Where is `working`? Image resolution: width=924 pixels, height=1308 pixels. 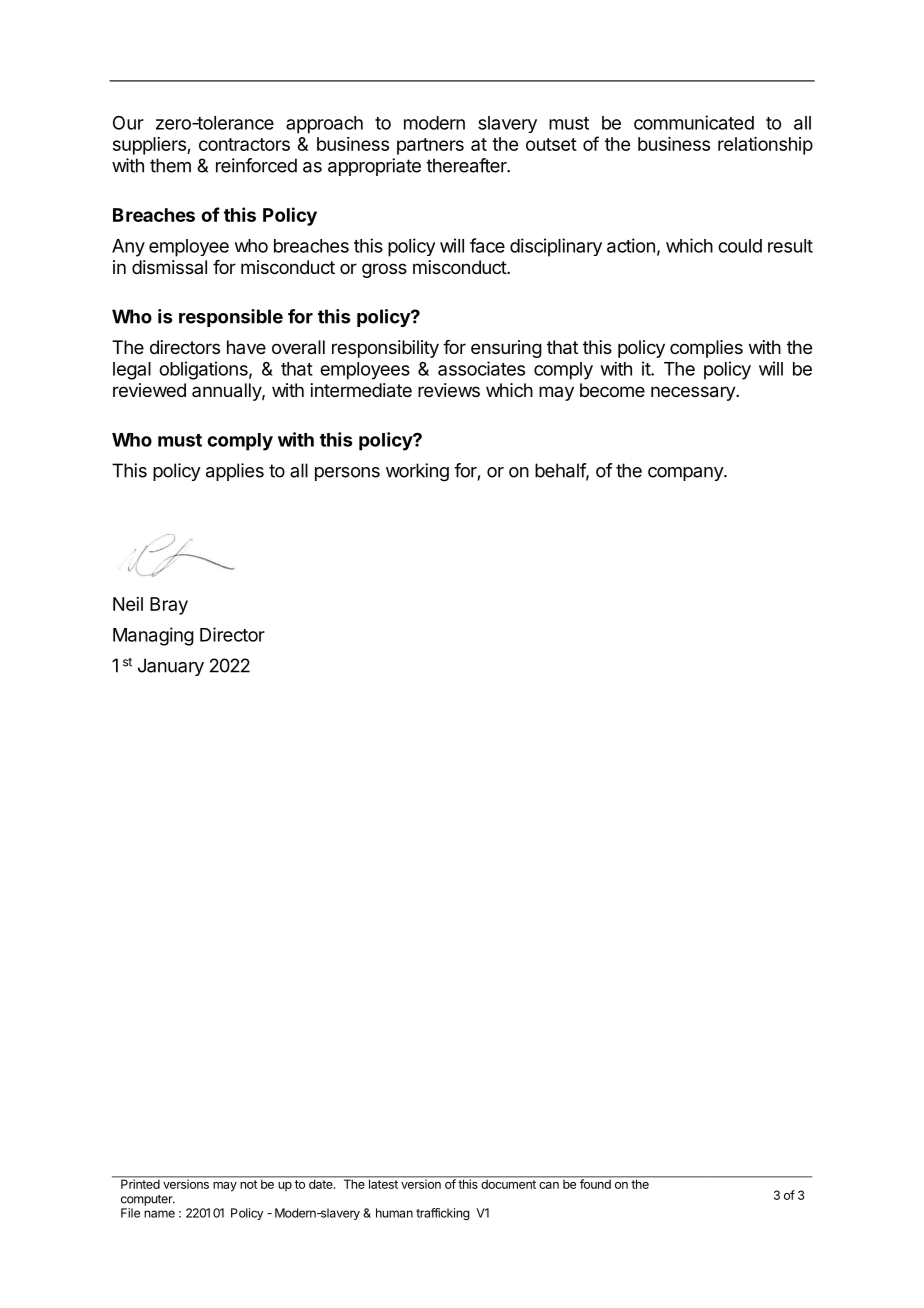
working is located at coordinates (417, 472).
